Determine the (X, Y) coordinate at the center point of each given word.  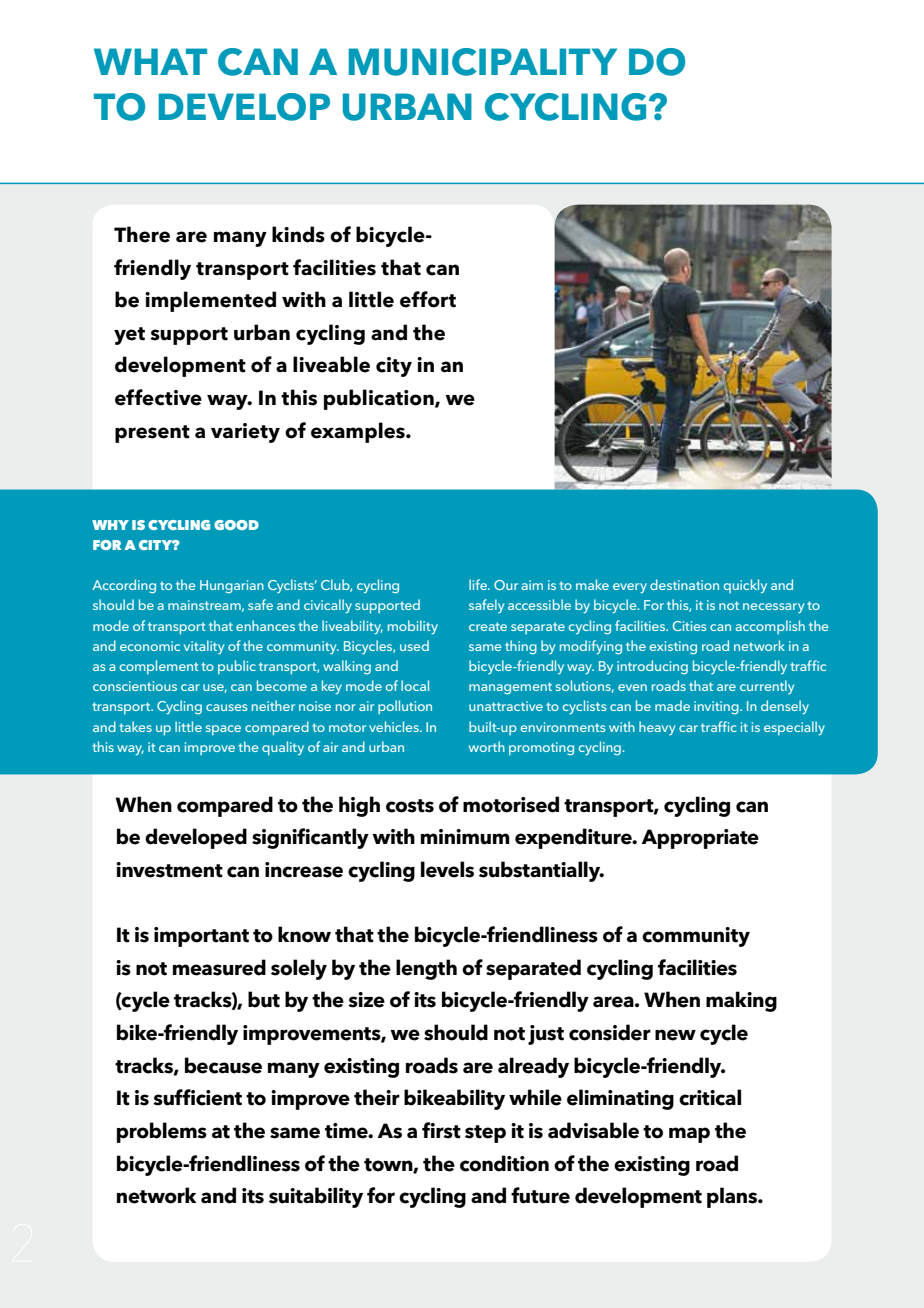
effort (428, 299)
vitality (204, 647)
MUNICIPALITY (482, 62)
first (441, 1130)
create (488, 626)
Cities (689, 626)
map (689, 1135)
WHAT (150, 61)
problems (162, 1132)
